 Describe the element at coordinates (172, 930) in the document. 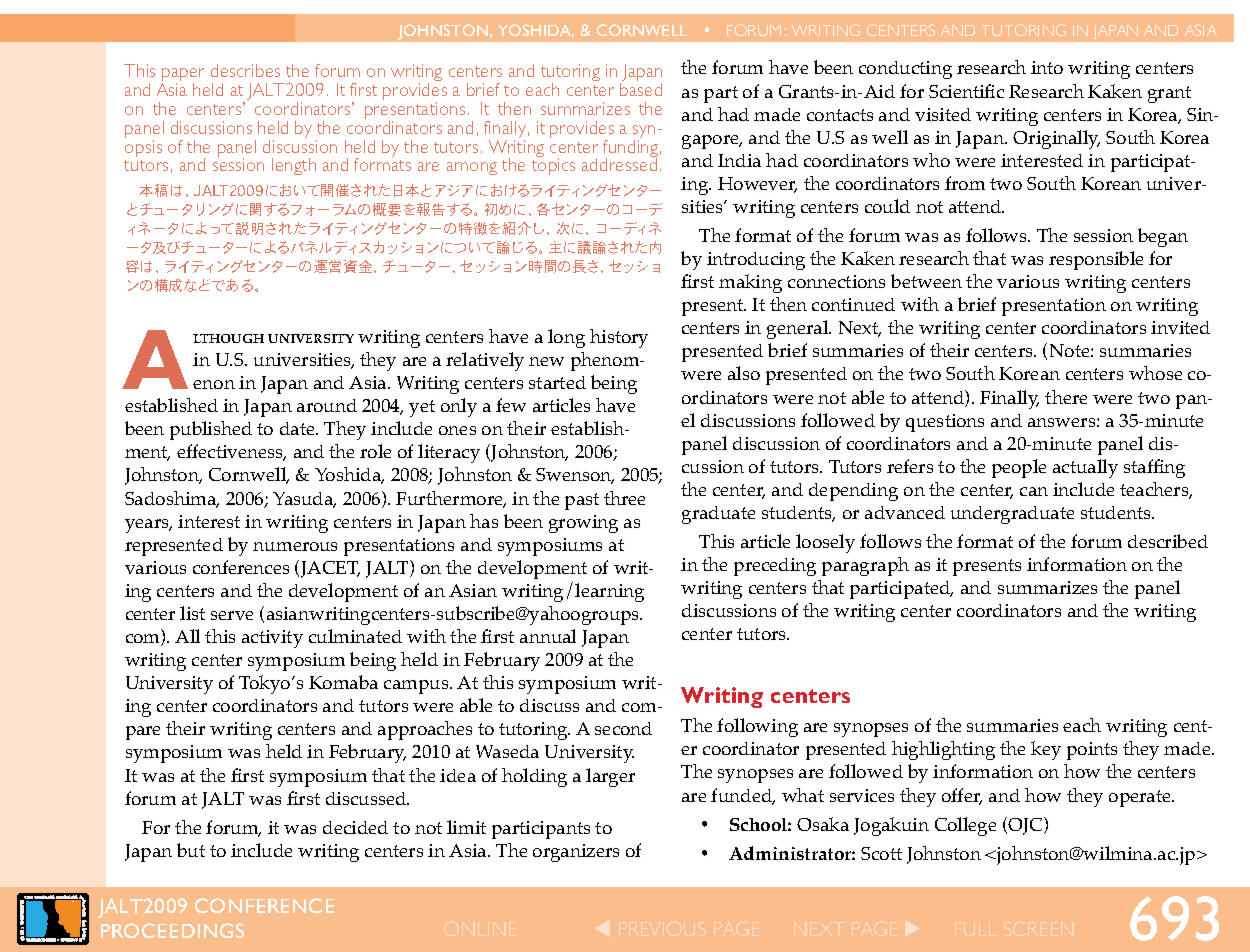

I see `PROCEEDINGS` at that location.
